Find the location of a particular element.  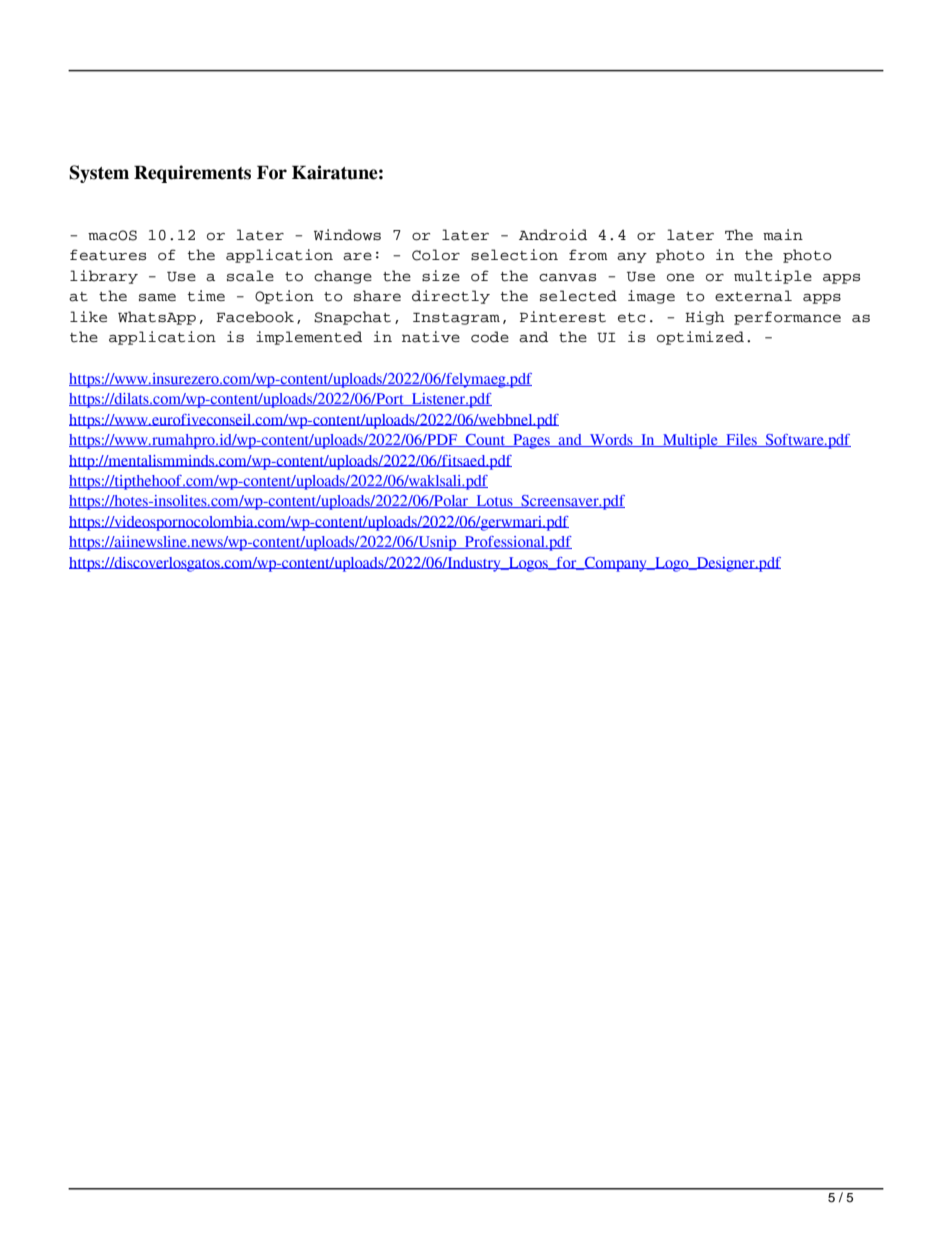

implemented is located at coordinates (309, 338).
